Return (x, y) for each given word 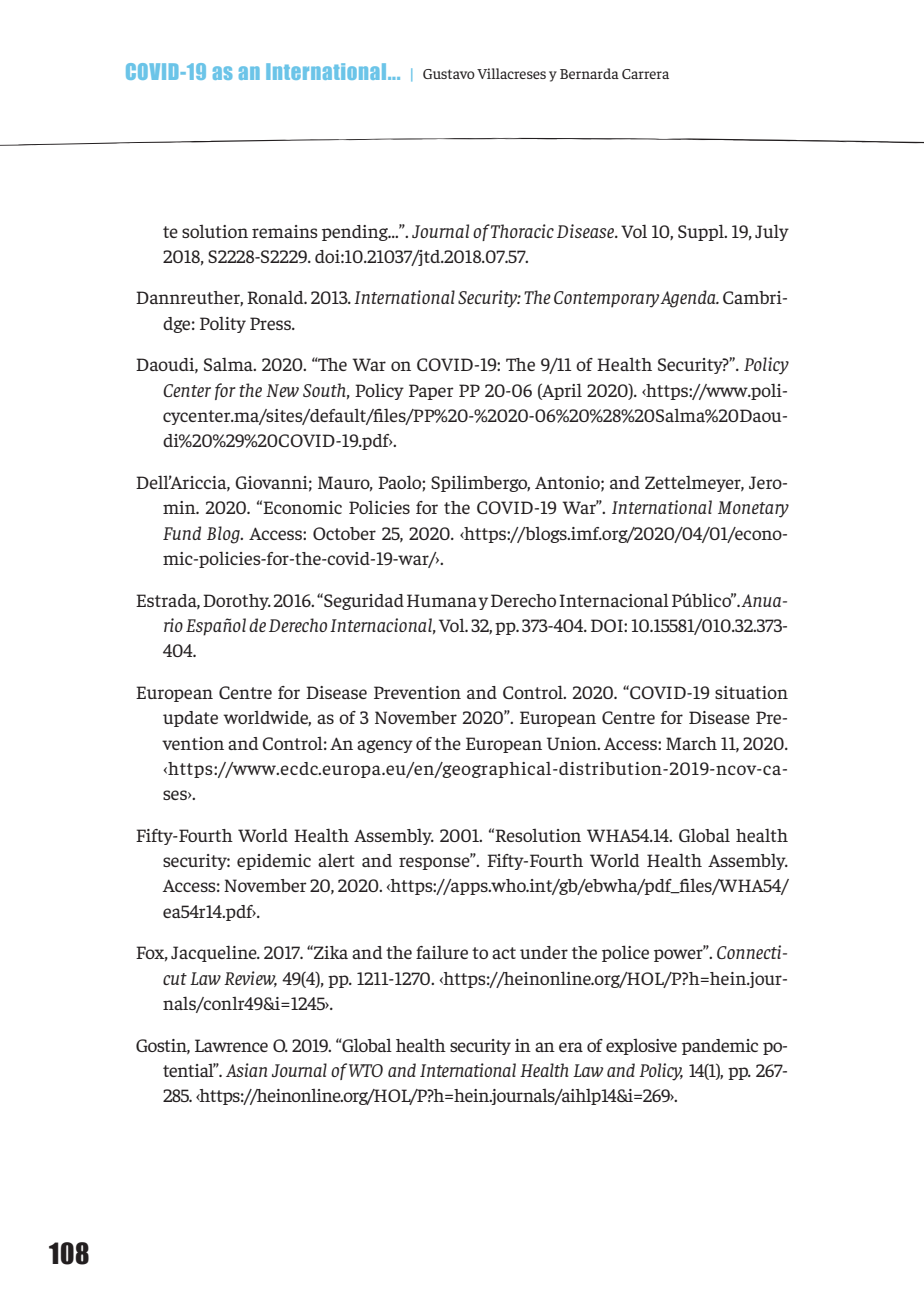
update (190, 719)
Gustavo (449, 74)
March (691, 743)
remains (285, 231)
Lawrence (231, 1045)
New (282, 390)
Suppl (702, 232)
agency (385, 746)
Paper (431, 392)
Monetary (753, 509)
